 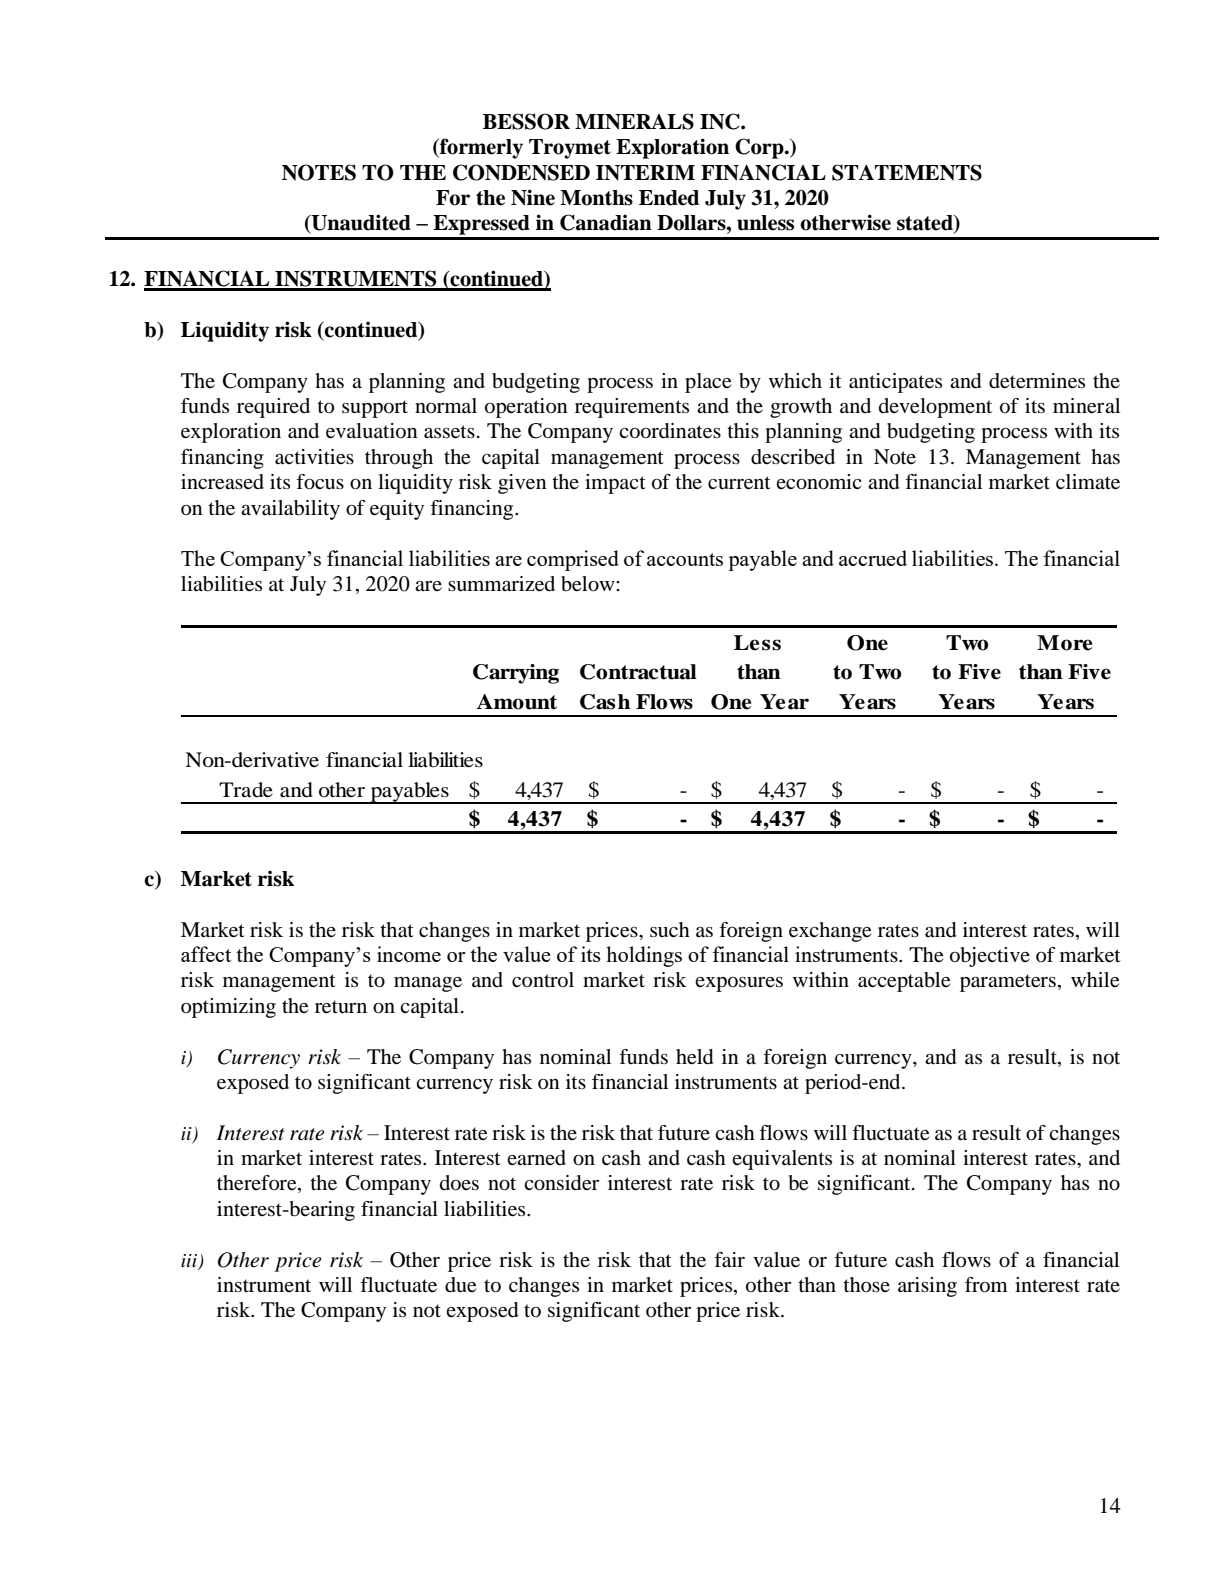 I want to click on return, so click(x=341, y=1007).
